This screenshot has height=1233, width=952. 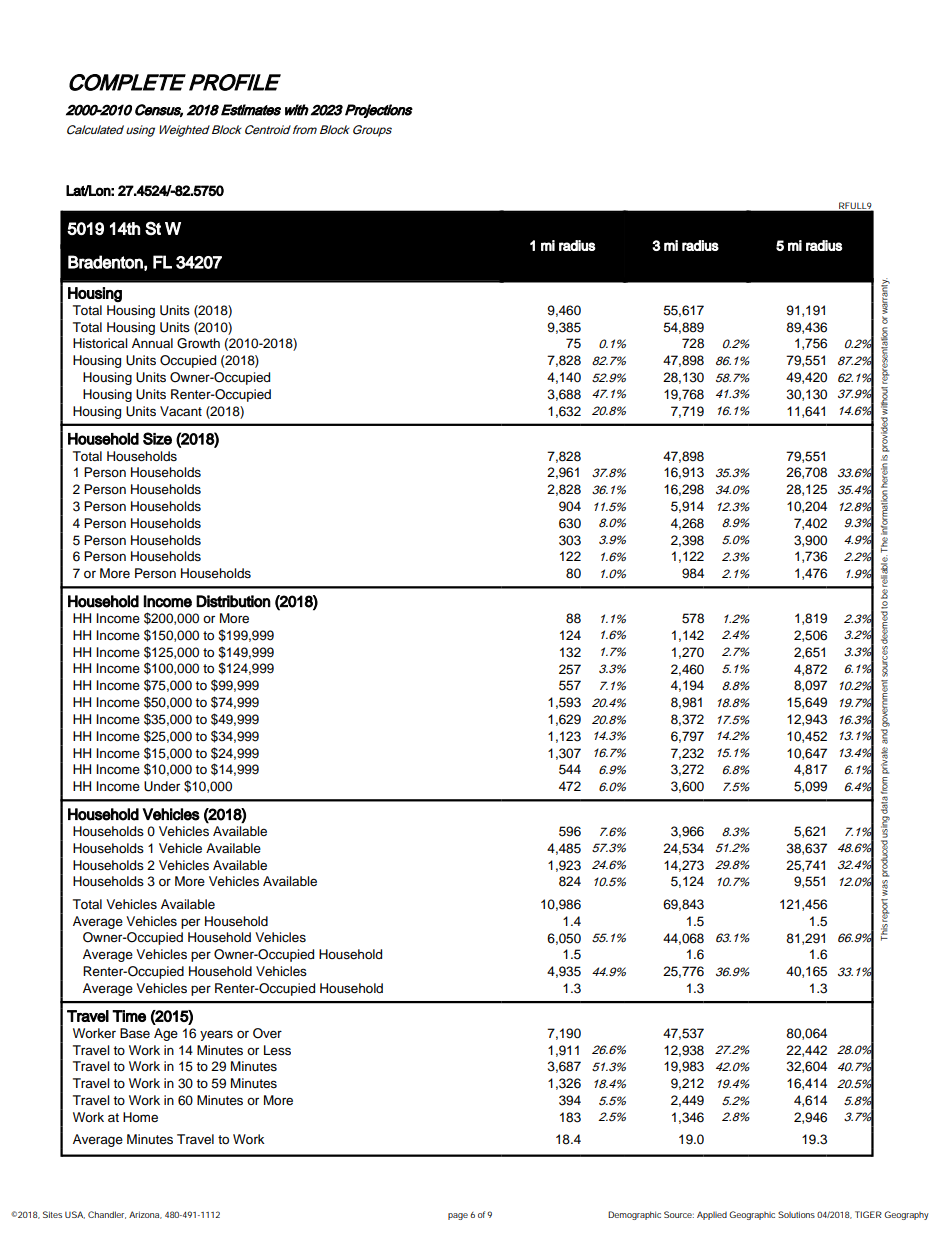 I want to click on Base, so click(x=135, y=1033).
